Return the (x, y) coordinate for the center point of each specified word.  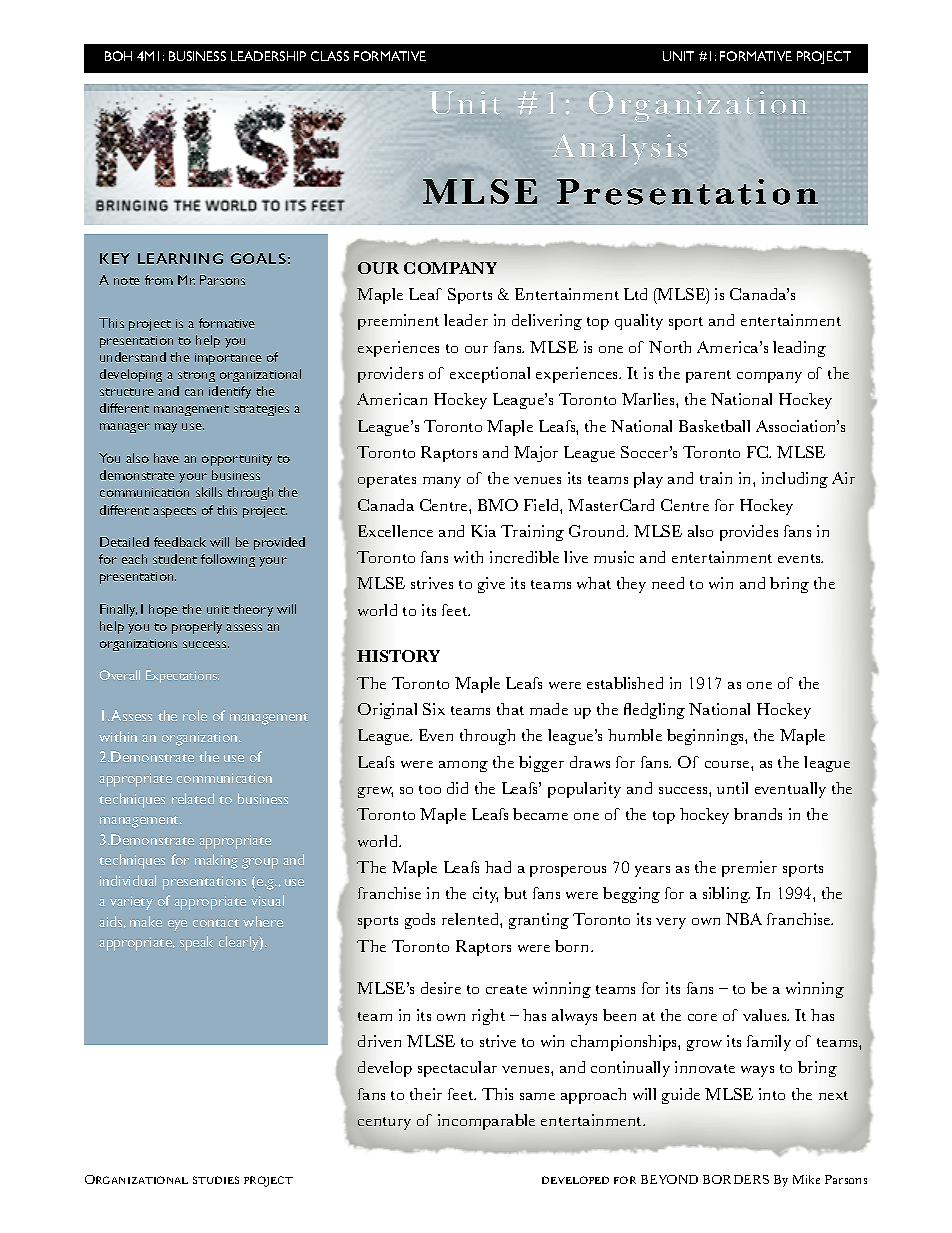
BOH (118, 56)
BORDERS (736, 1179)
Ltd (635, 294)
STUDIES (216, 1180)
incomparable (486, 1122)
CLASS (330, 56)
